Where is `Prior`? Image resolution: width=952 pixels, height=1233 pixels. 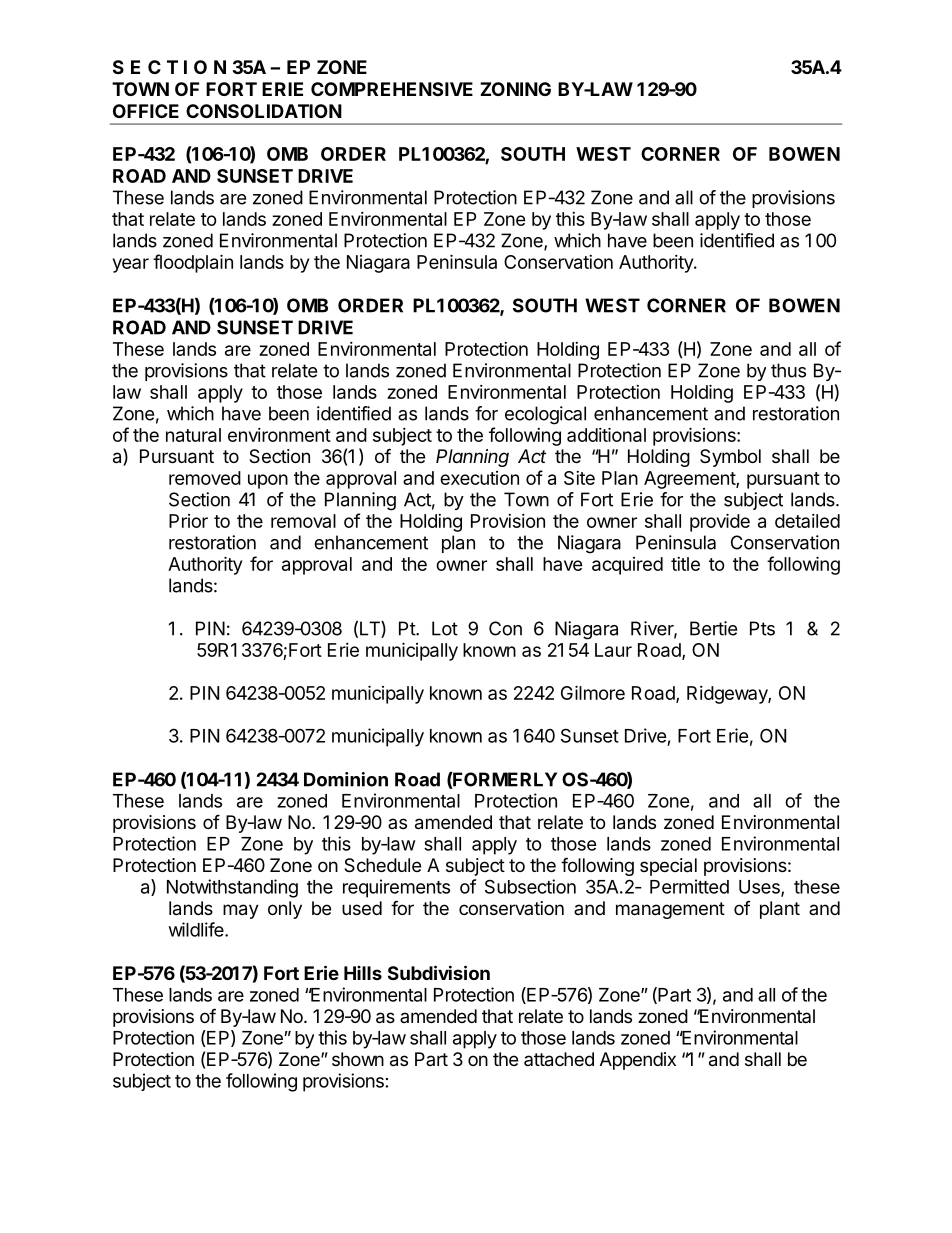 Prior is located at coordinates (188, 521).
